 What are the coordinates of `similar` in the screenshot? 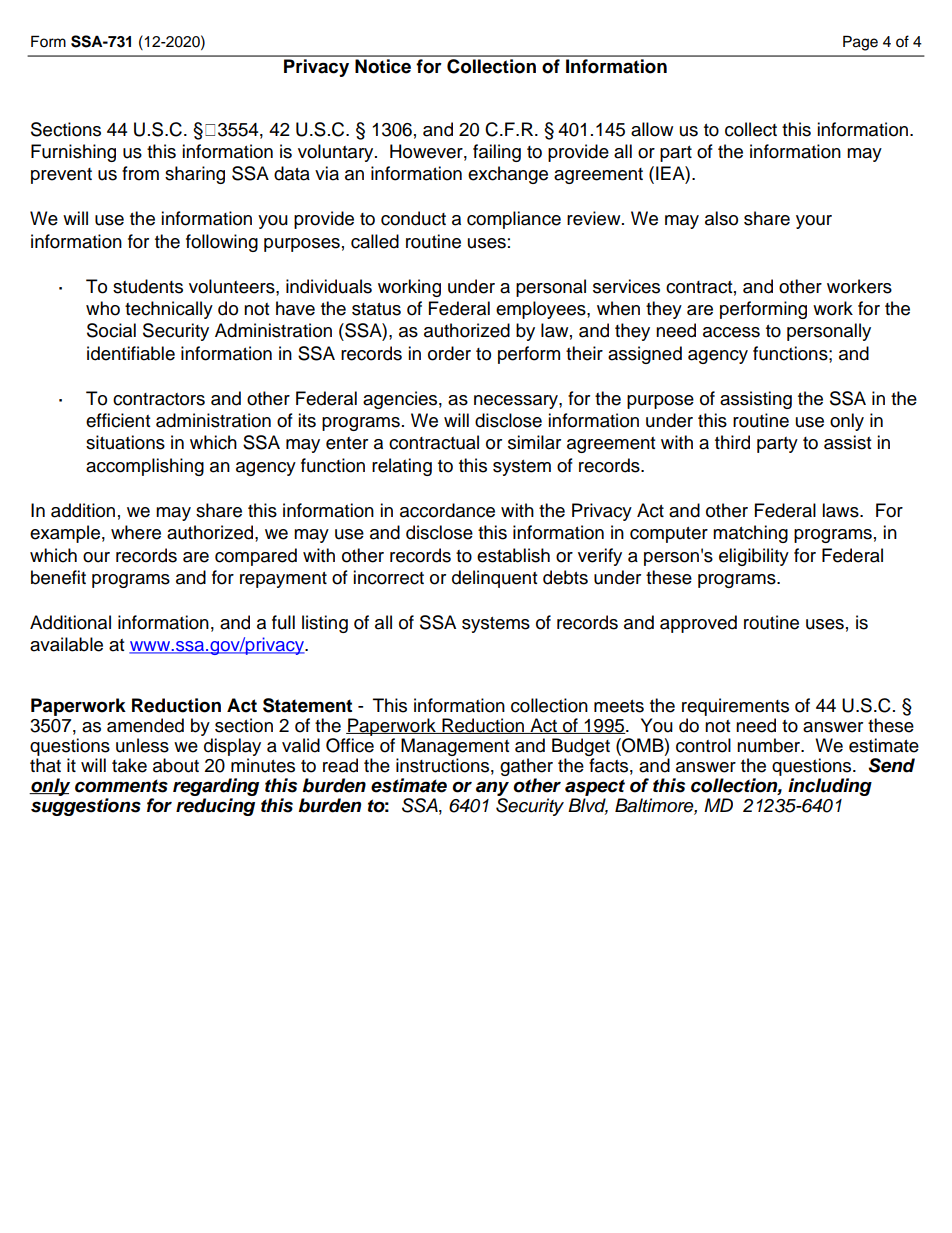 It's located at (534, 442).
